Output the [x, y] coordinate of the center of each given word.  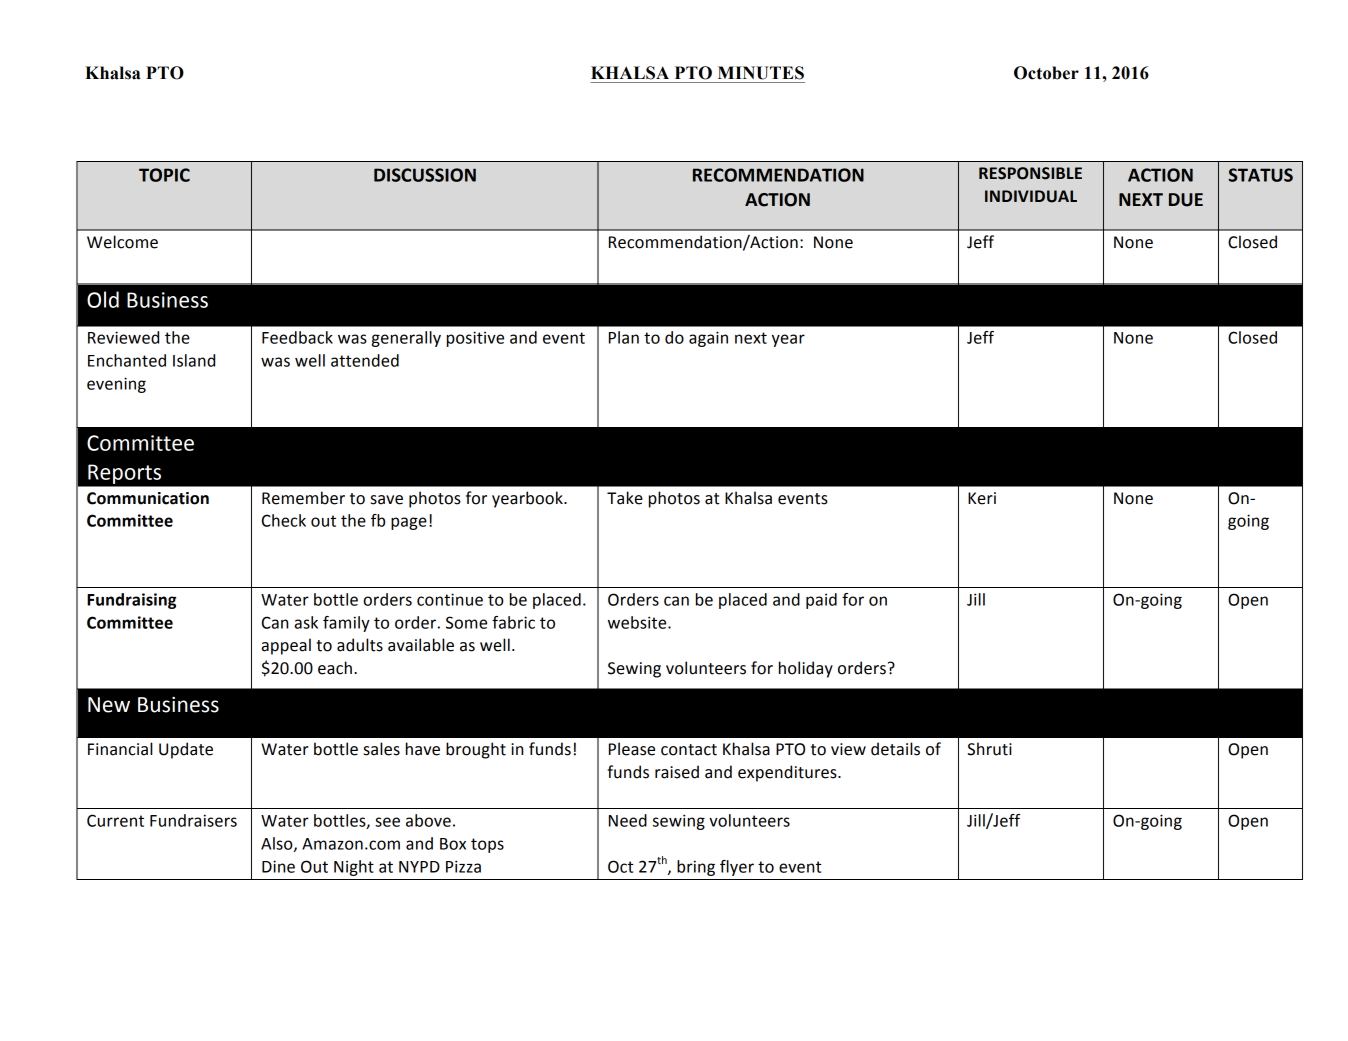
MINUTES [761, 73]
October [1046, 73]
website [638, 622]
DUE [1186, 200]
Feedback [297, 337]
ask [306, 622]
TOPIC [164, 175]
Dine [278, 866]
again [708, 339]
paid [821, 601]
